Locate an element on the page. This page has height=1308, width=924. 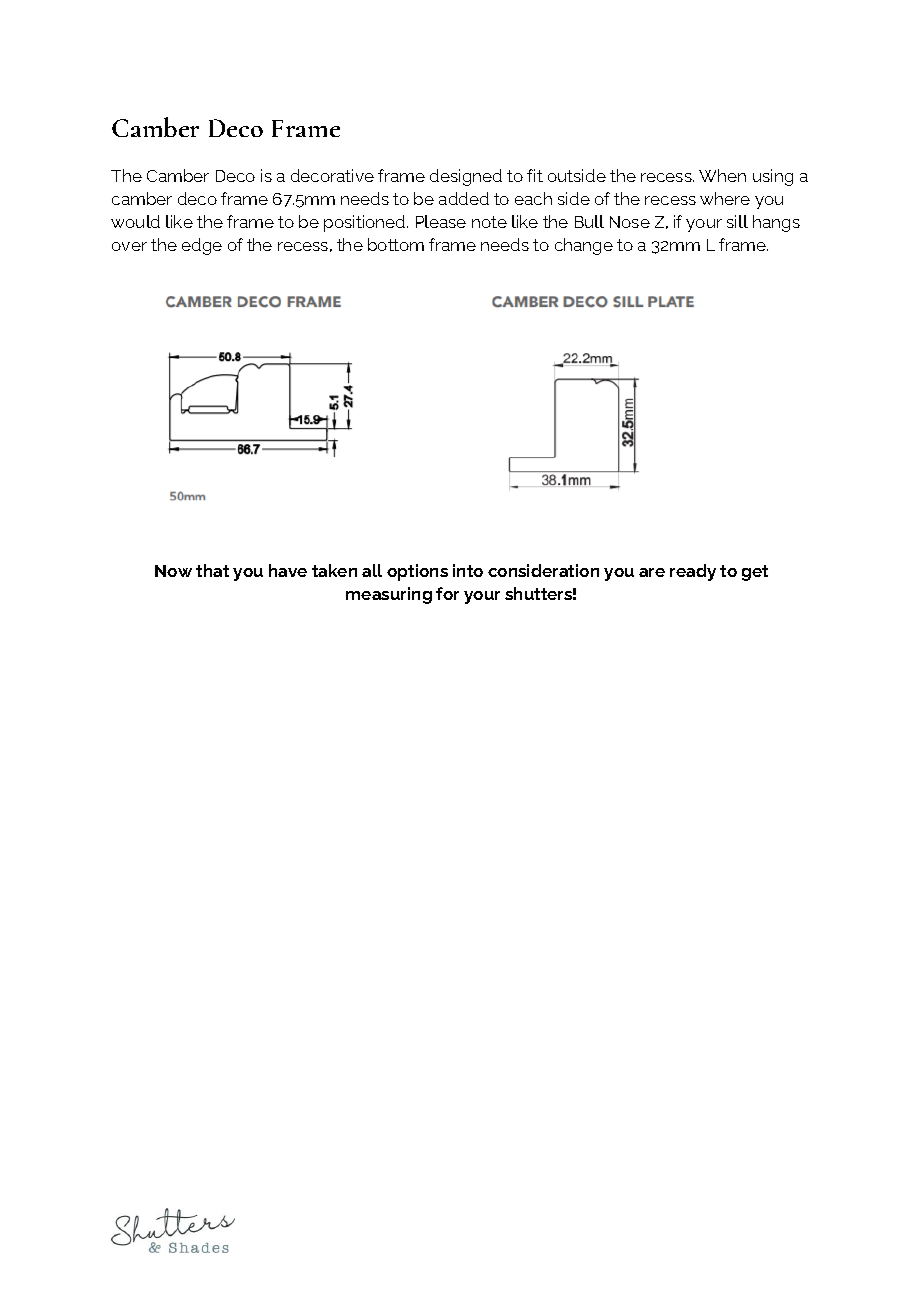
change is located at coordinates (584, 246).
